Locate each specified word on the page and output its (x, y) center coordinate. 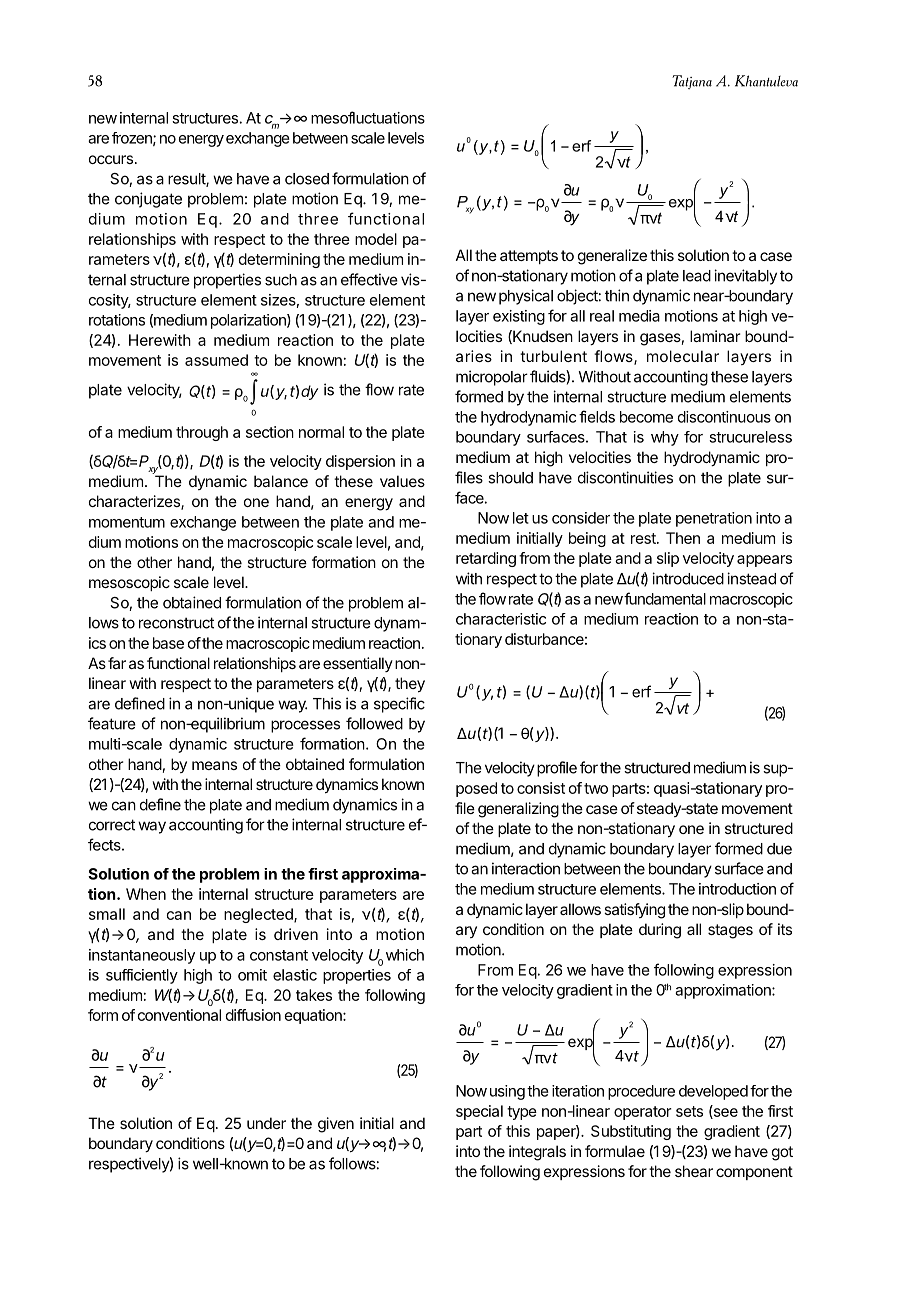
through (202, 433)
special (479, 1112)
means (214, 765)
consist (541, 788)
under (266, 1123)
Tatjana (692, 82)
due (779, 849)
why (665, 438)
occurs (111, 159)
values (402, 481)
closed (307, 179)
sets (689, 1111)
